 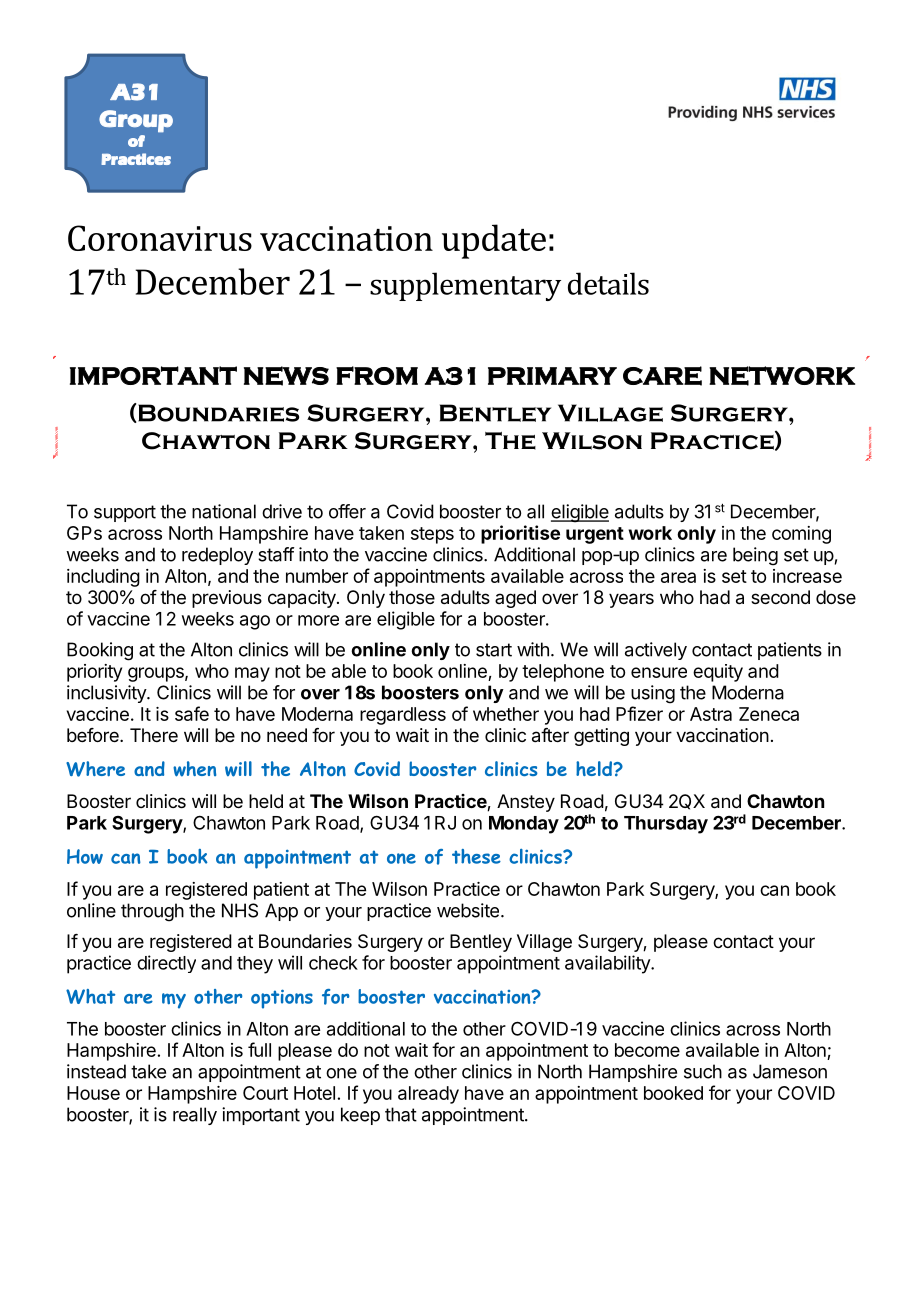 What do you see at coordinates (195, 1116) in the screenshot?
I see `really` at bounding box center [195, 1116].
